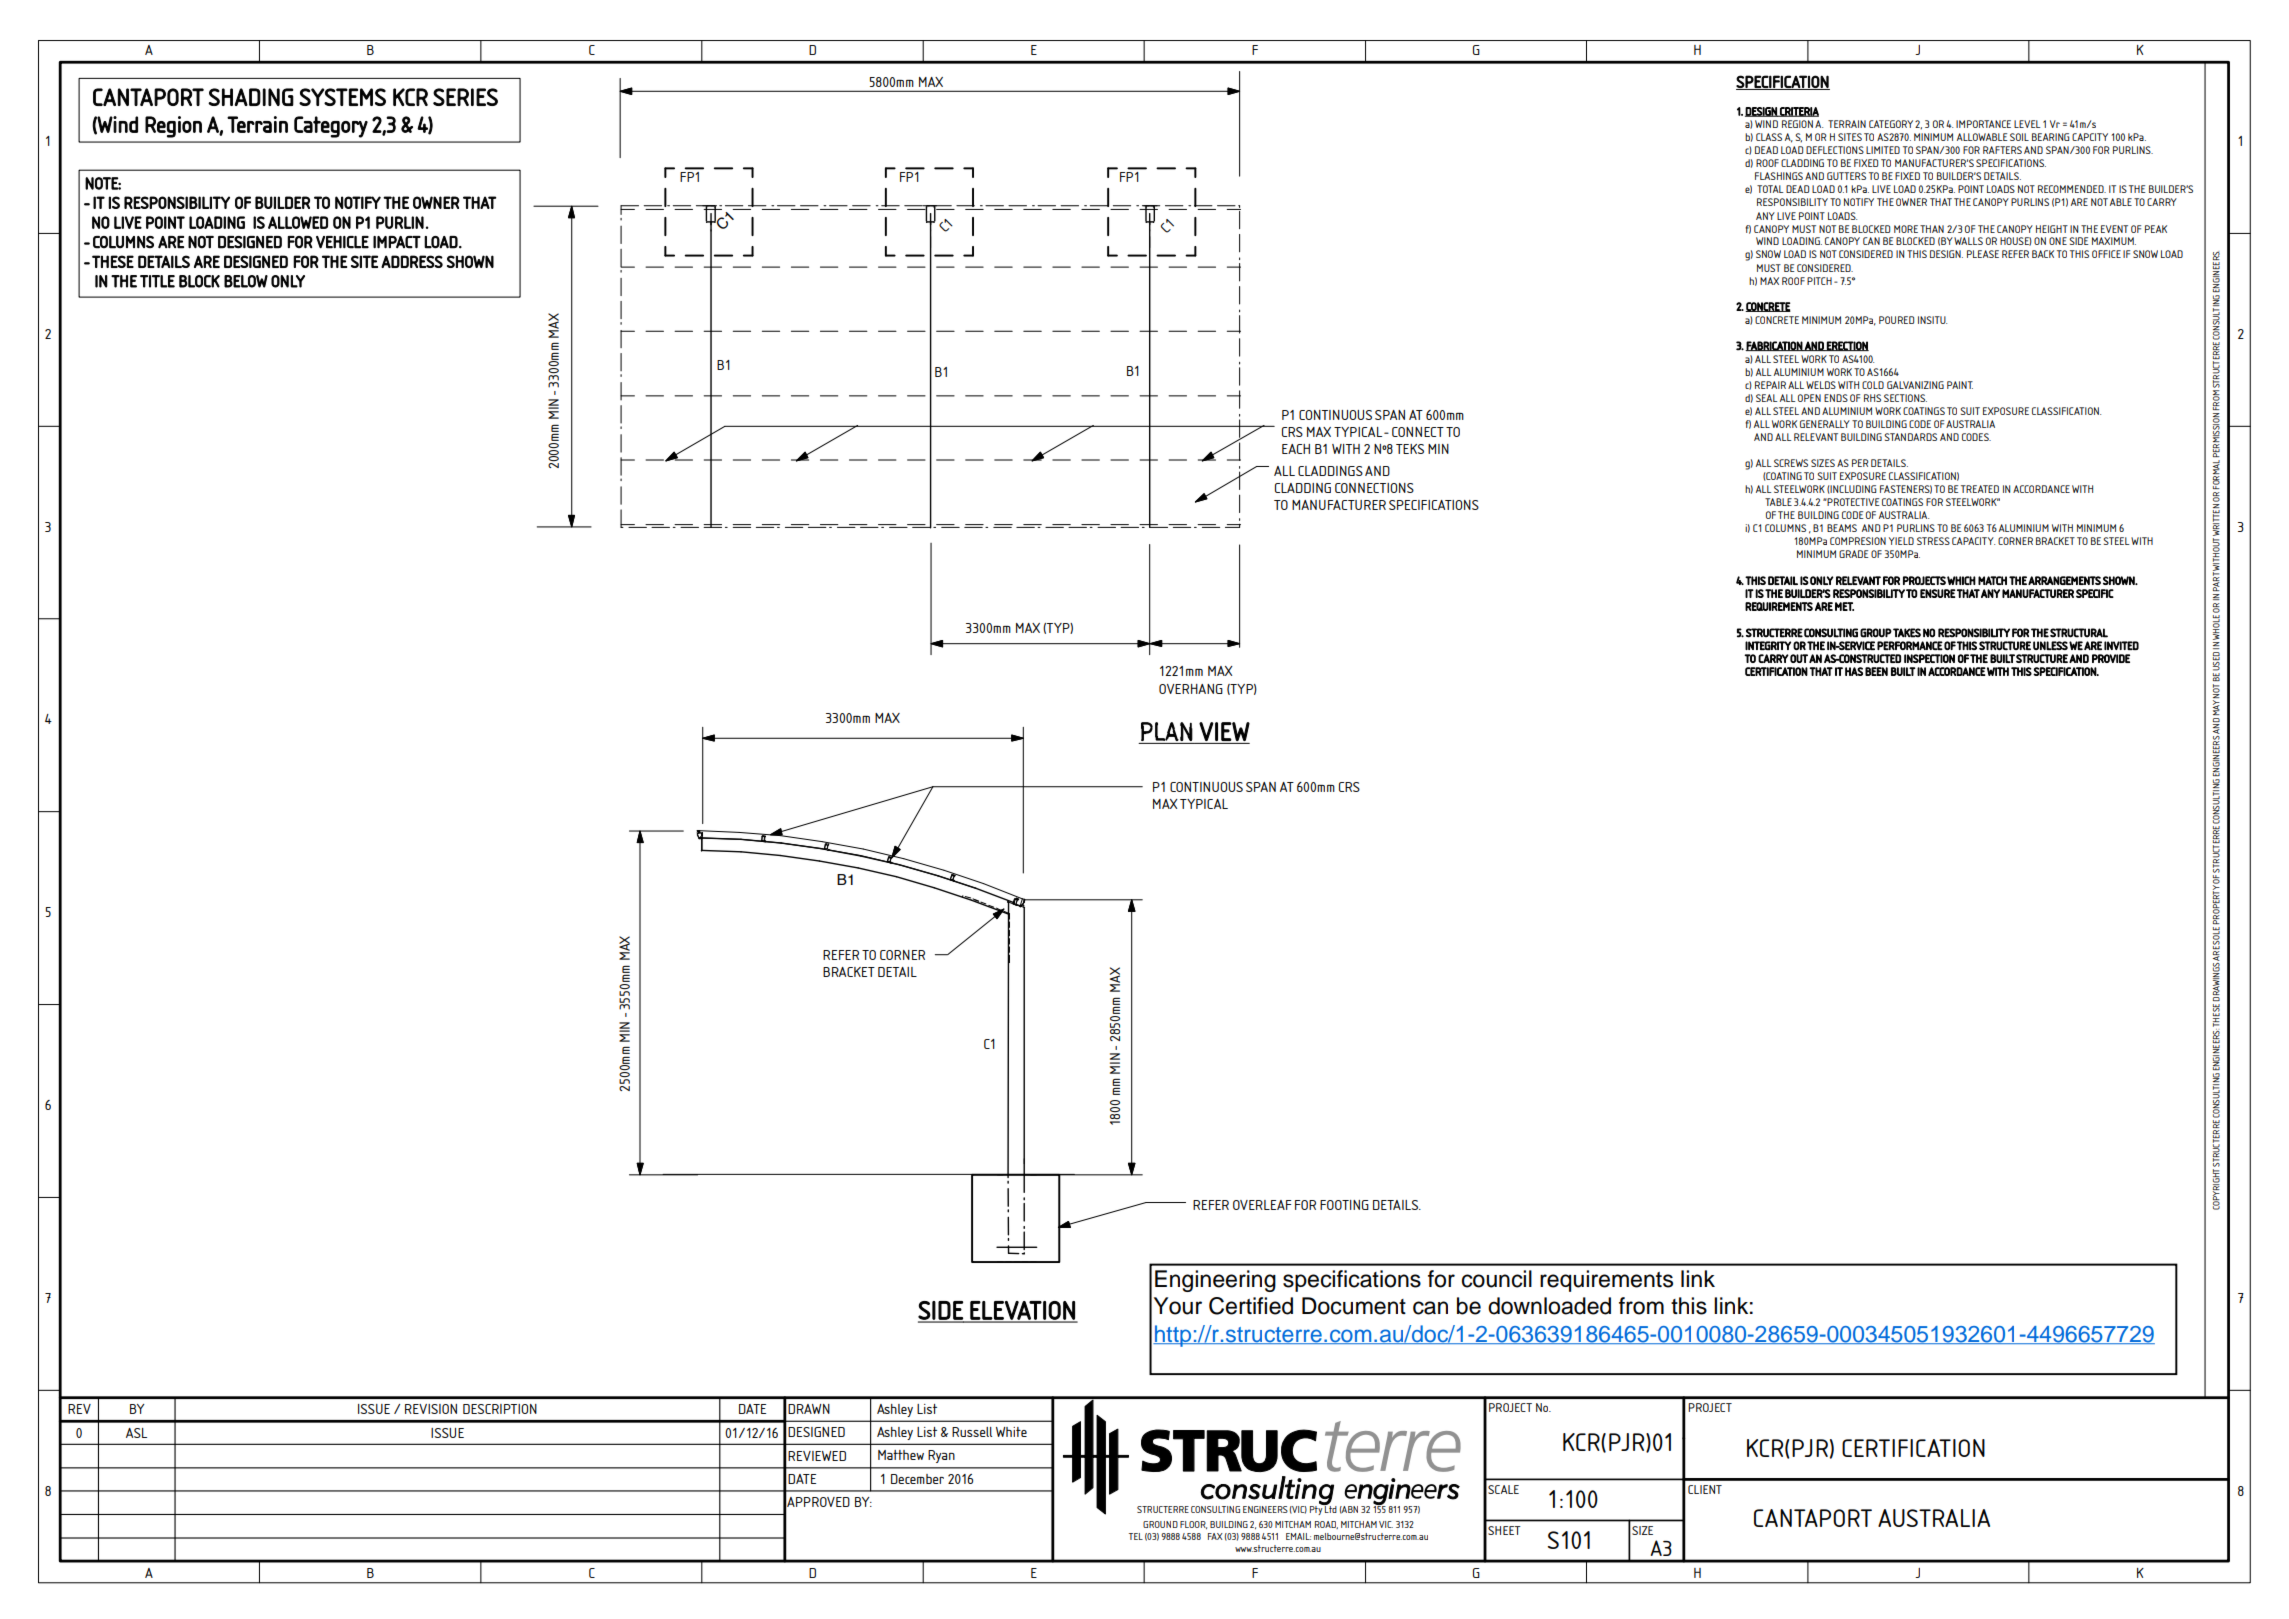 The image size is (2289, 1619). What do you see at coordinates (431, 1409) in the screenshot?
I see `REVISION` at bounding box center [431, 1409].
